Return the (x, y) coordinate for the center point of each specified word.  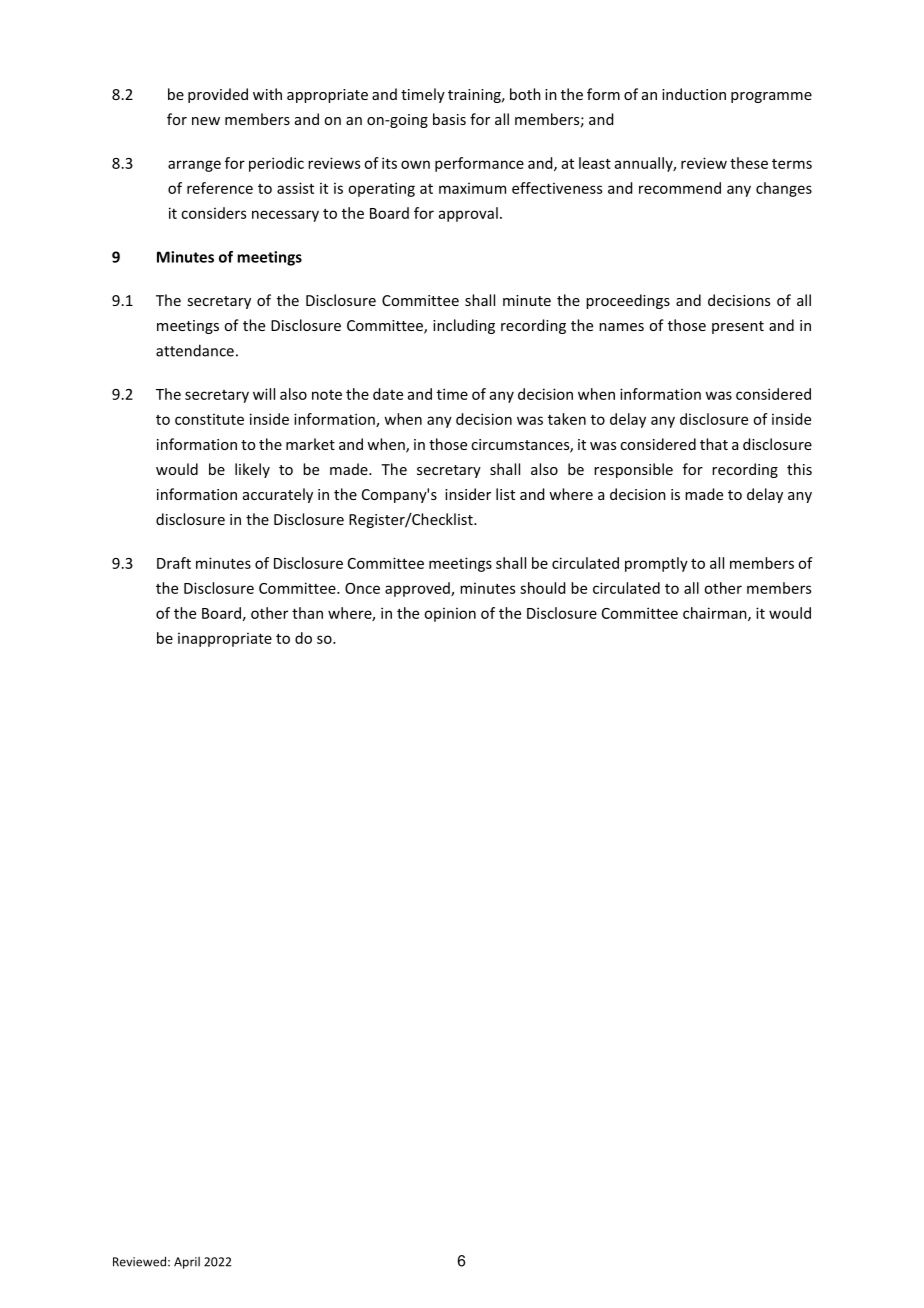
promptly (656, 564)
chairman (716, 614)
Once (362, 588)
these (749, 163)
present (738, 327)
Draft (174, 563)
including (464, 326)
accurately (278, 495)
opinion (450, 615)
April (187, 1263)
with (267, 94)
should (542, 588)
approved (418, 589)
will (264, 394)
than (307, 613)
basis (449, 119)
